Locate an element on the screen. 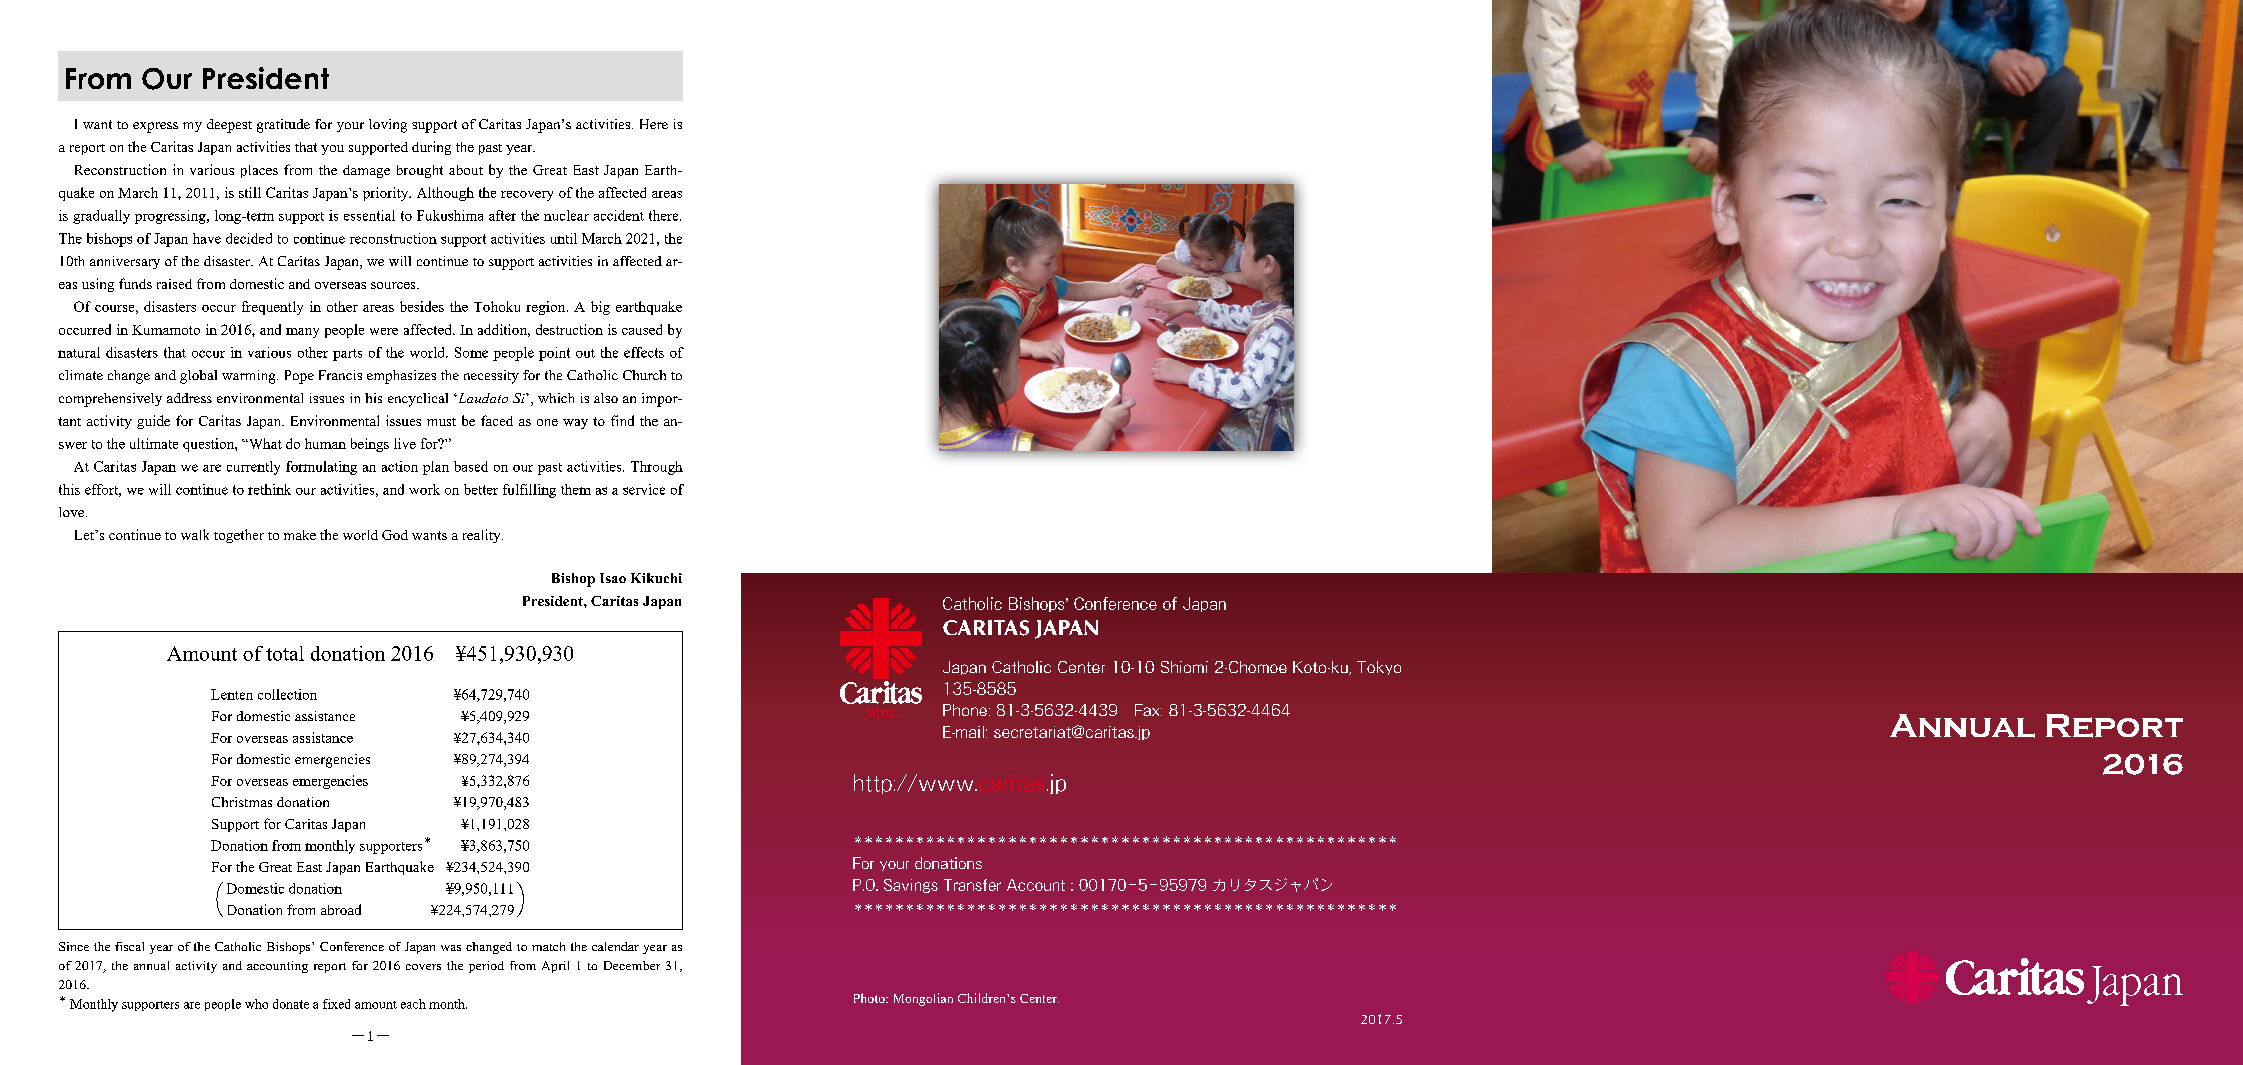 This screenshot has width=2243, height=1065. accident is located at coordinates (619, 215).
